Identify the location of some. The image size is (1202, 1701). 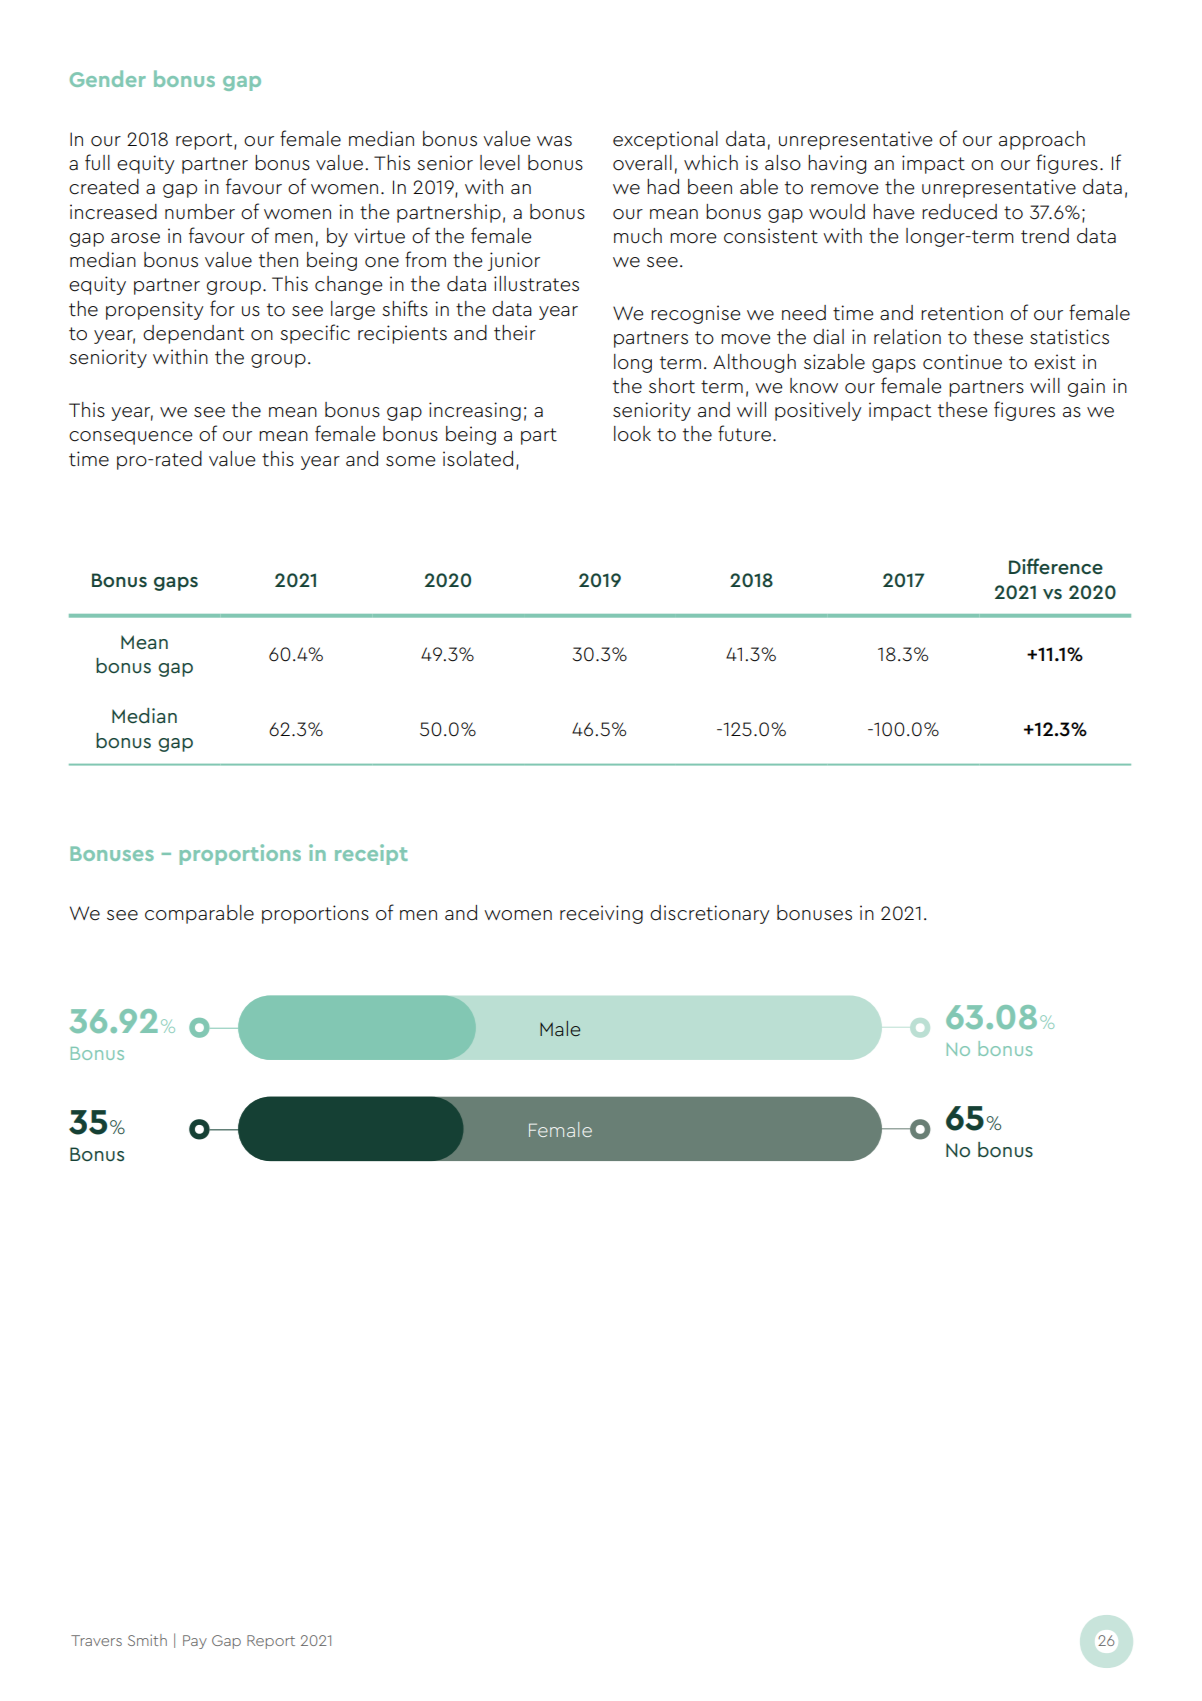
(411, 461).
